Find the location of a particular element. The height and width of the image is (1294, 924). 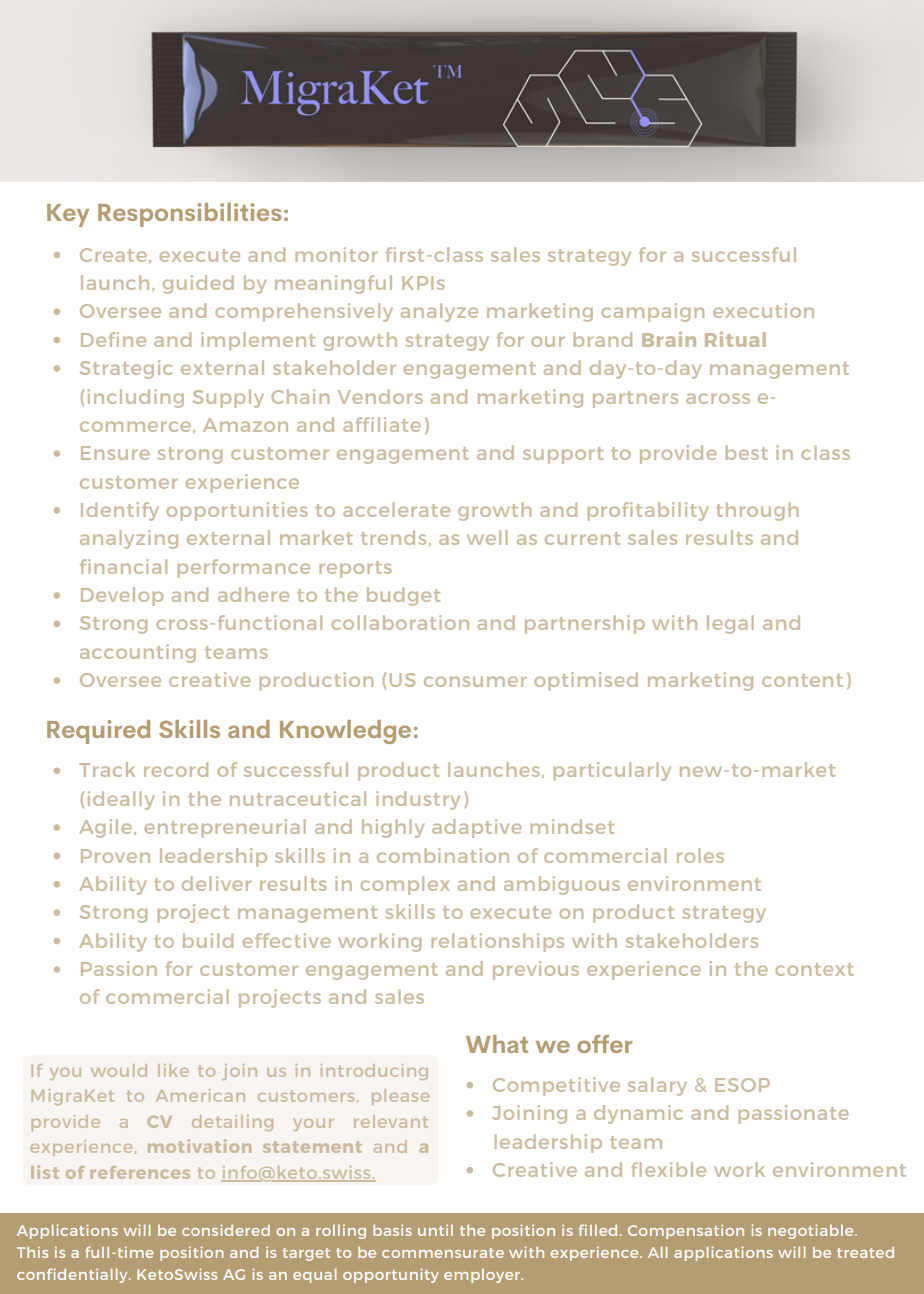

commensurate is located at coordinates (443, 1253).
